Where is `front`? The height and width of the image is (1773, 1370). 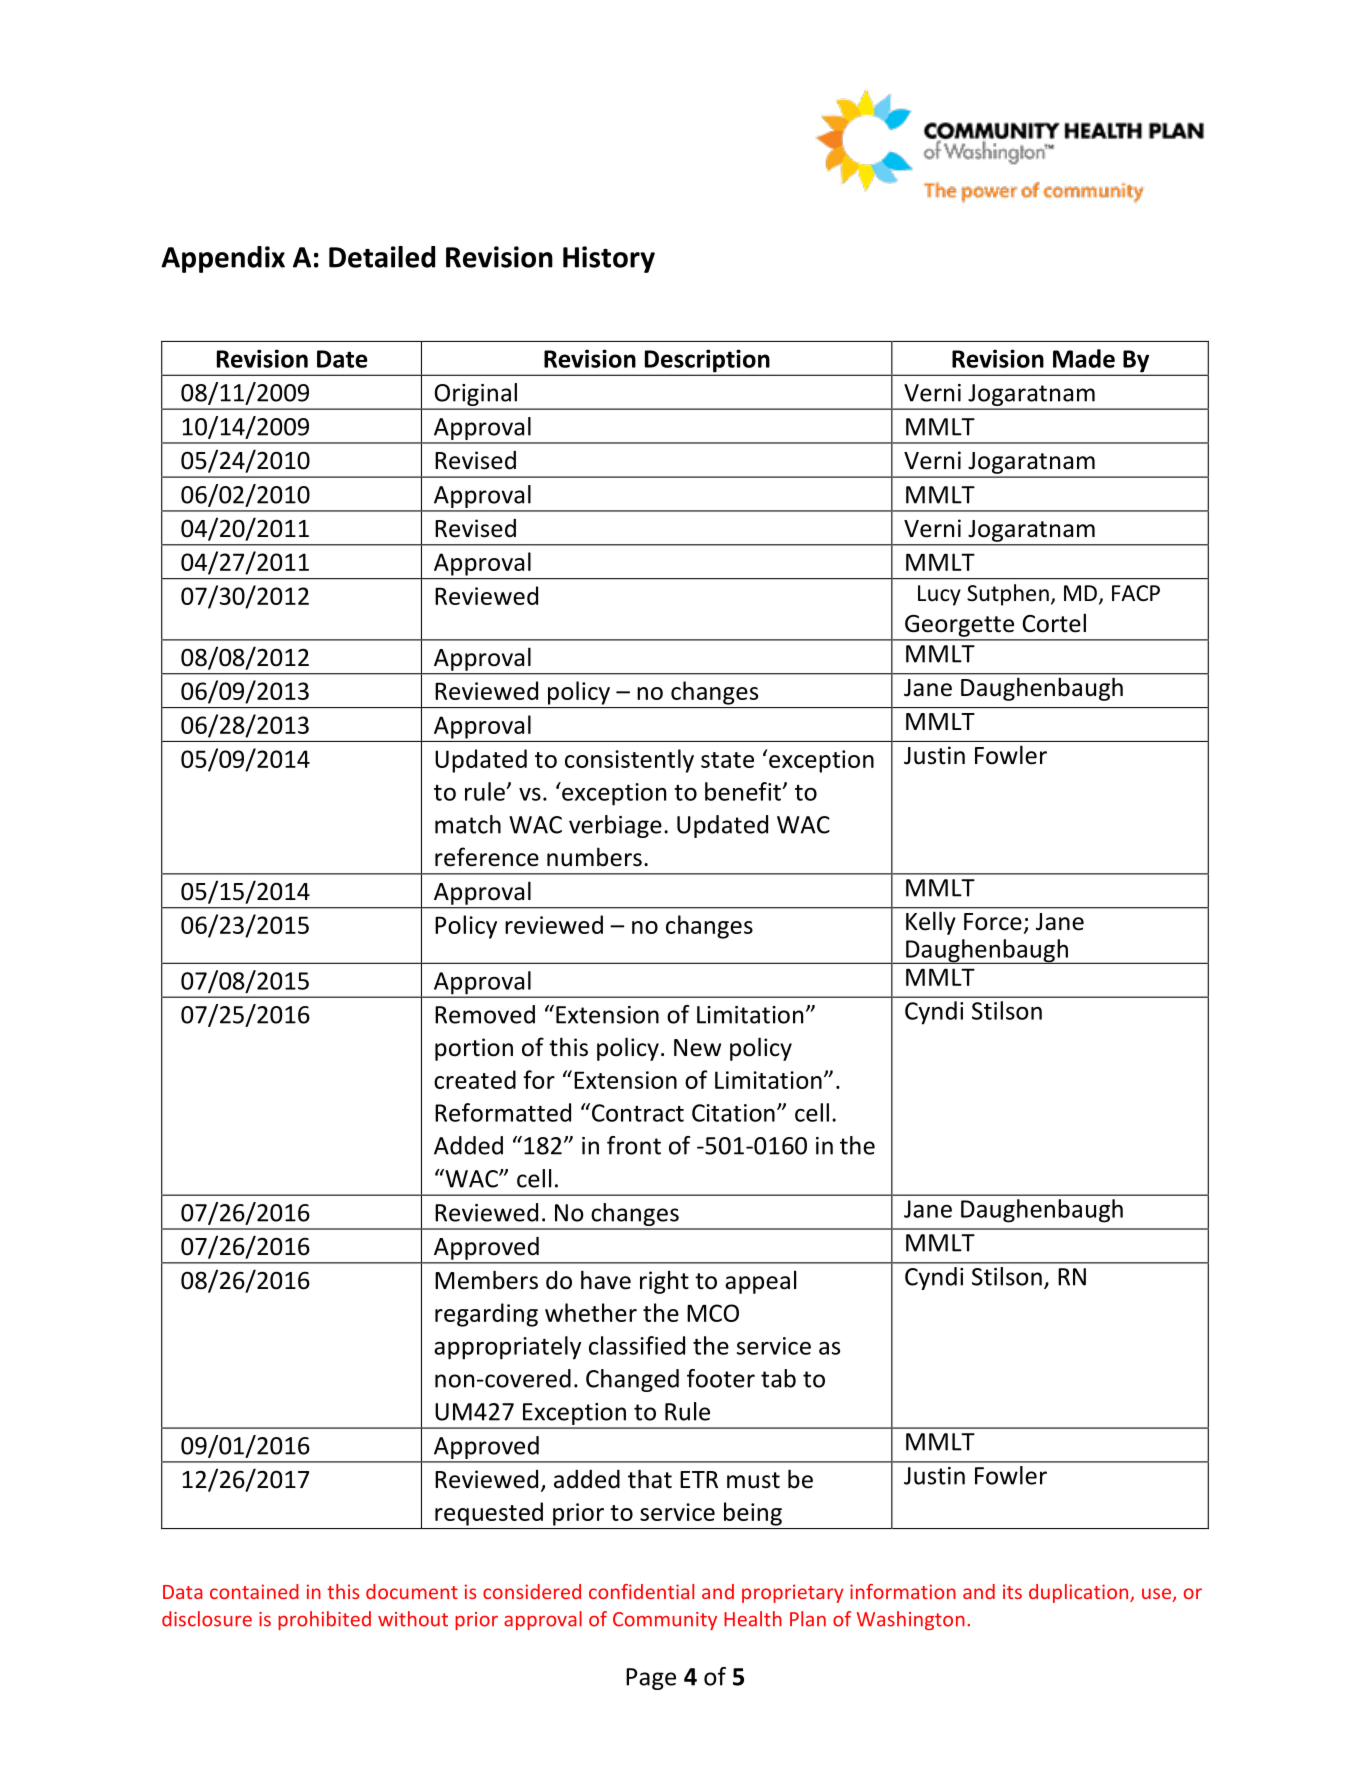
front is located at coordinates (634, 1145).
